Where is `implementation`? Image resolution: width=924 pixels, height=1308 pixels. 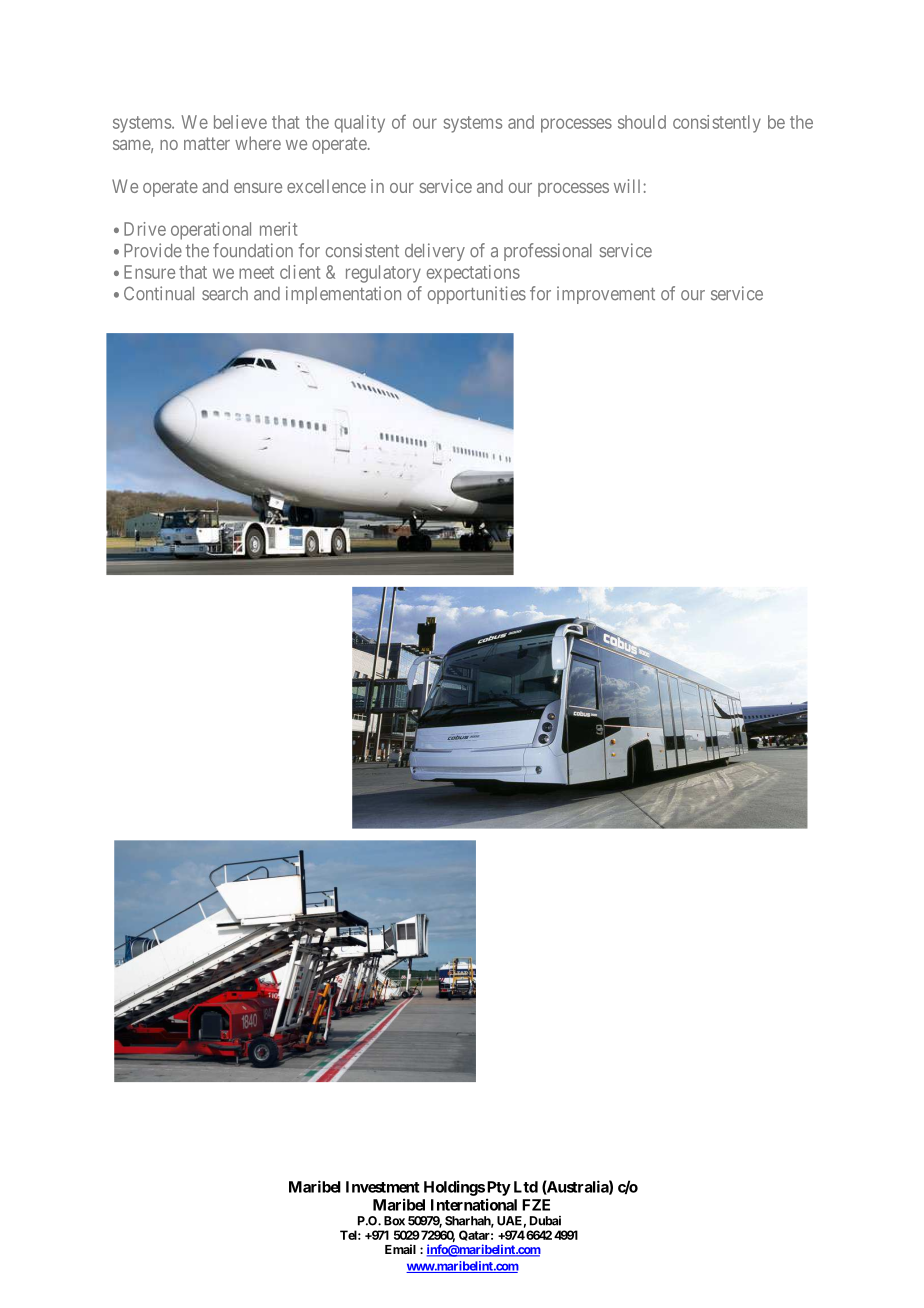 implementation is located at coordinates (343, 295).
